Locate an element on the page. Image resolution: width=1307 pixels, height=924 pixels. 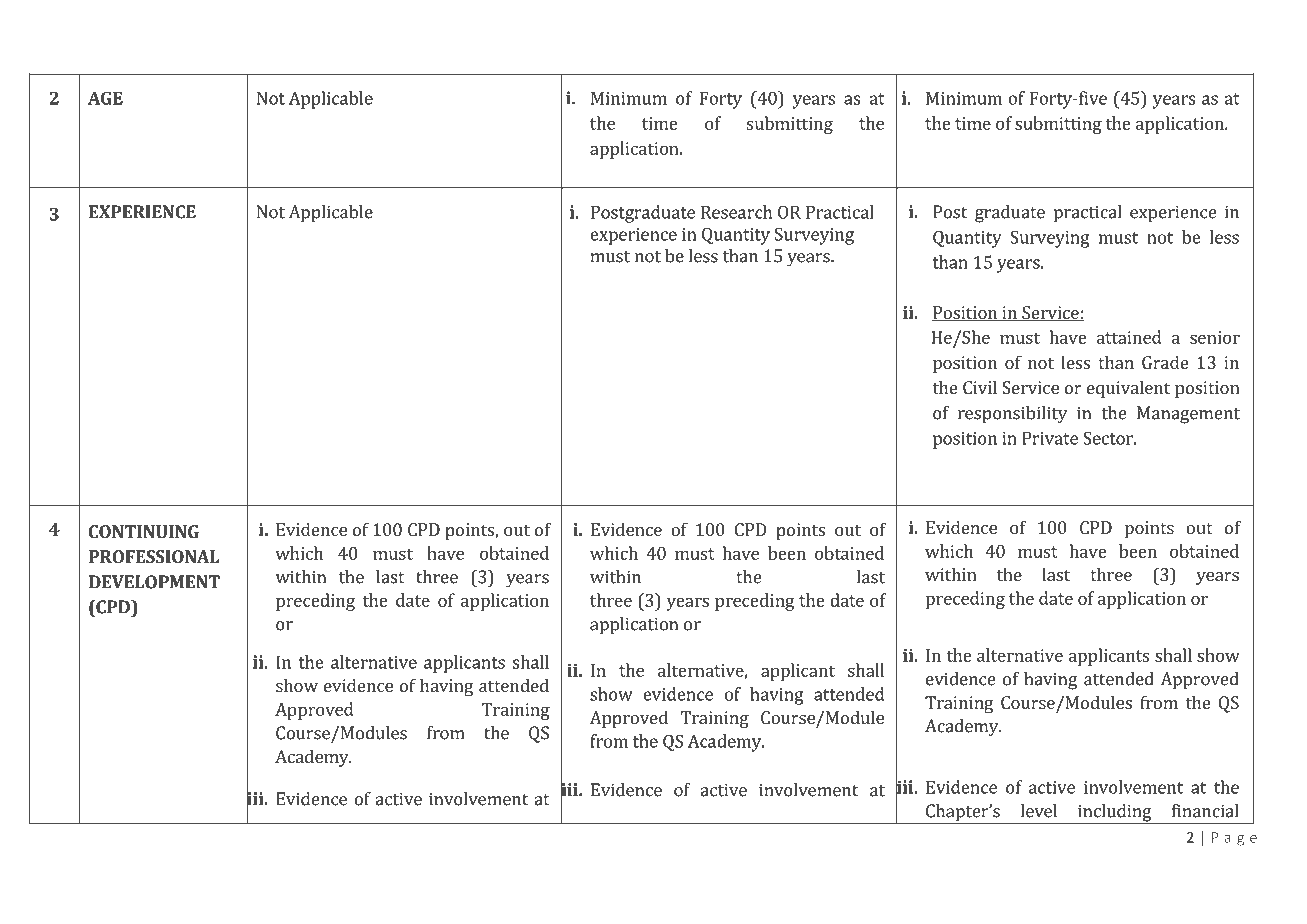
responsibility is located at coordinates (1012, 415).
